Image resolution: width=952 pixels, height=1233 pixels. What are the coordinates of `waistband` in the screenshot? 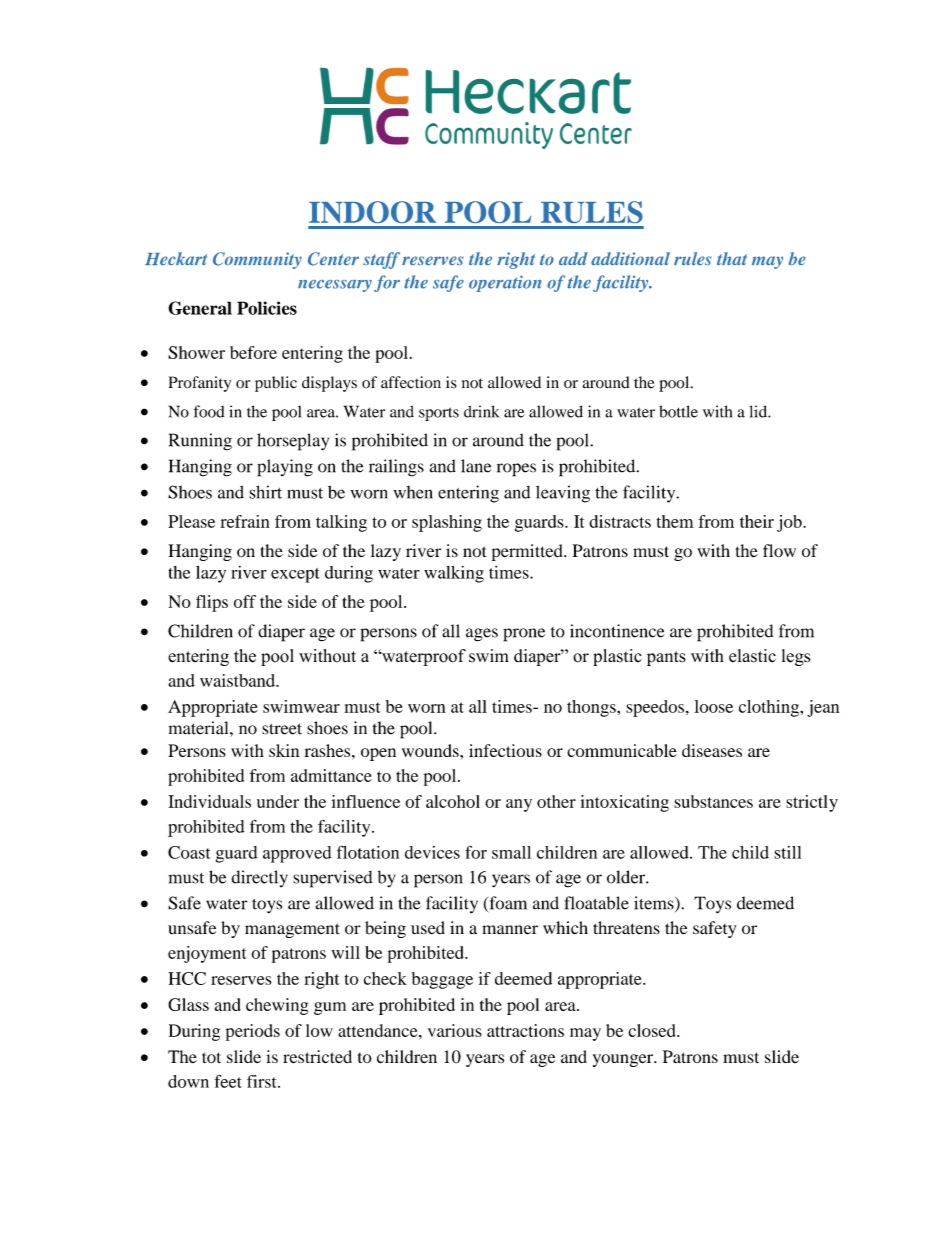 It's located at (238, 680).
